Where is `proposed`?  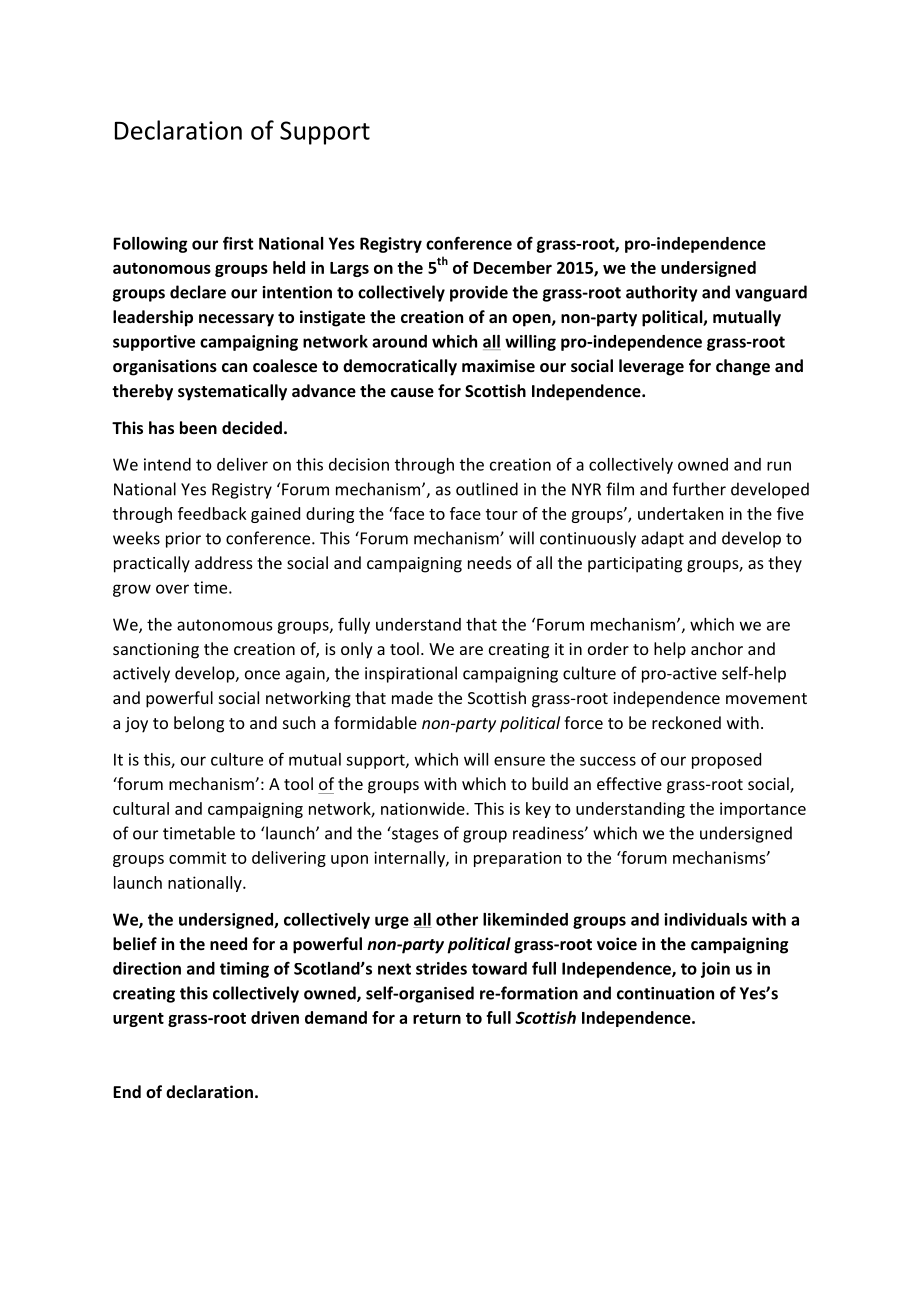 proposed is located at coordinates (726, 761).
